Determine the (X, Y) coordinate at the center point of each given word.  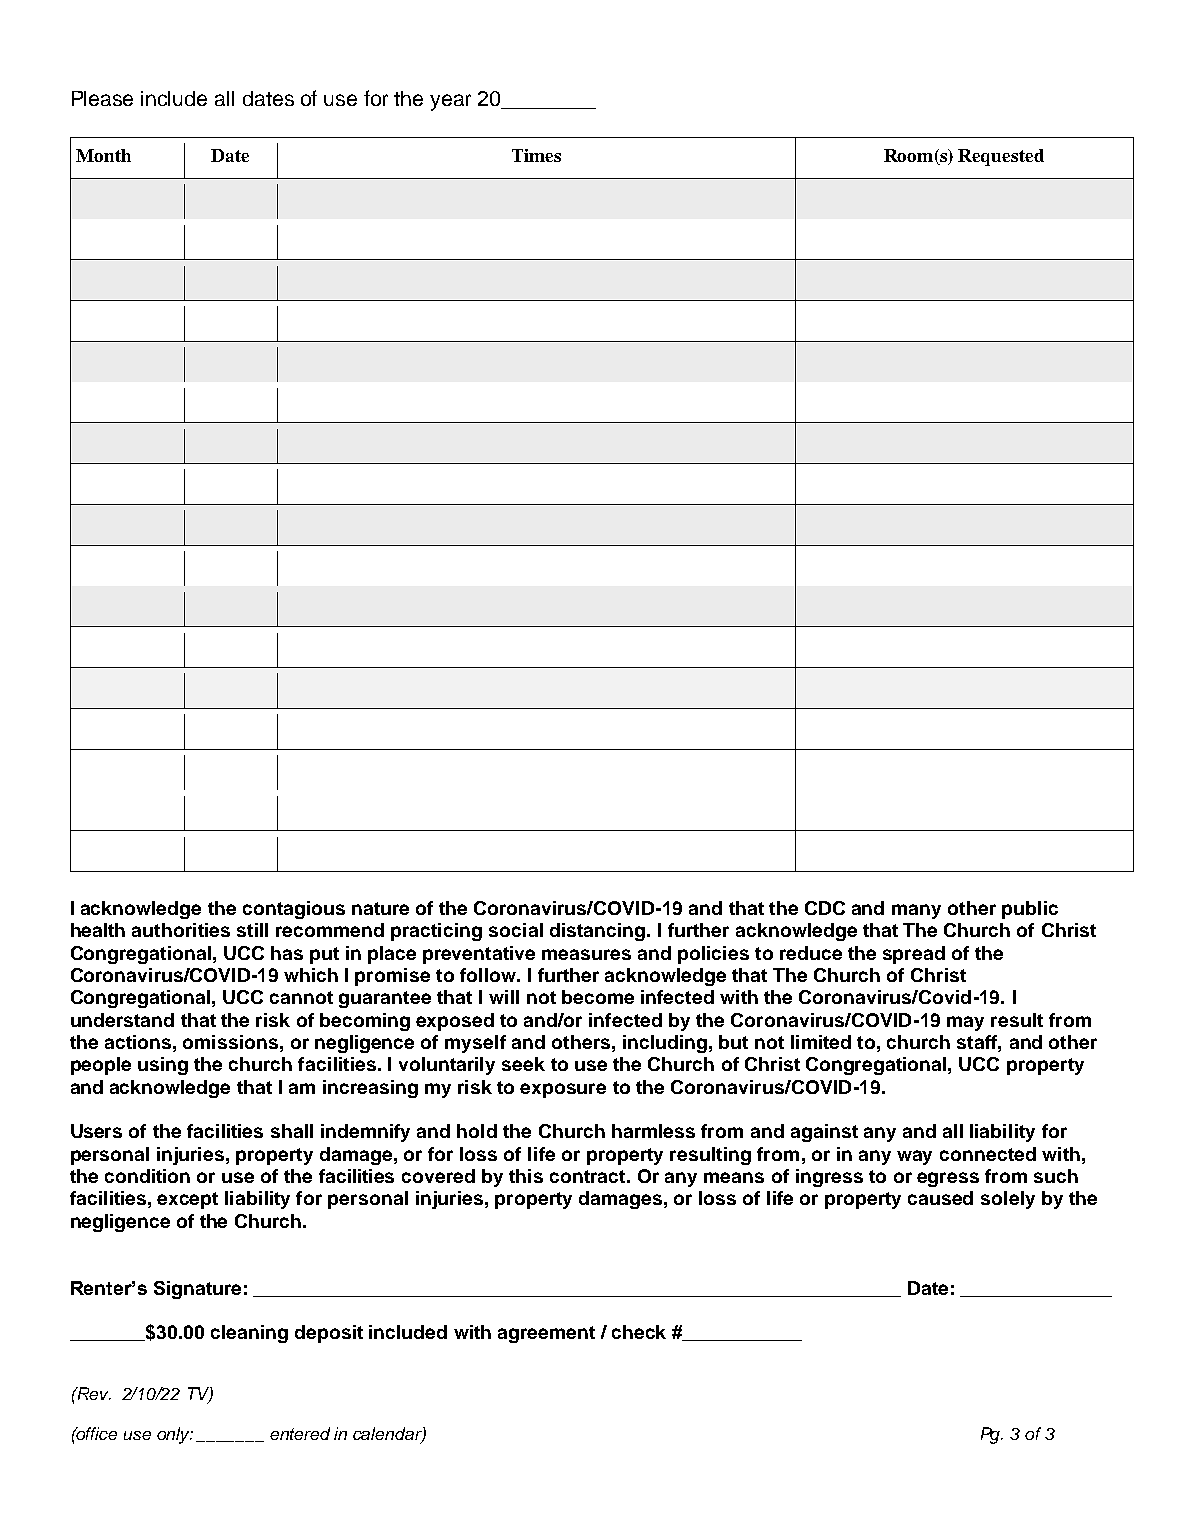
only (174, 1435)
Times (536, 155)
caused (940, 1198)
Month (103, 155)
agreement (546, 1334)
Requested (1001, 157)
